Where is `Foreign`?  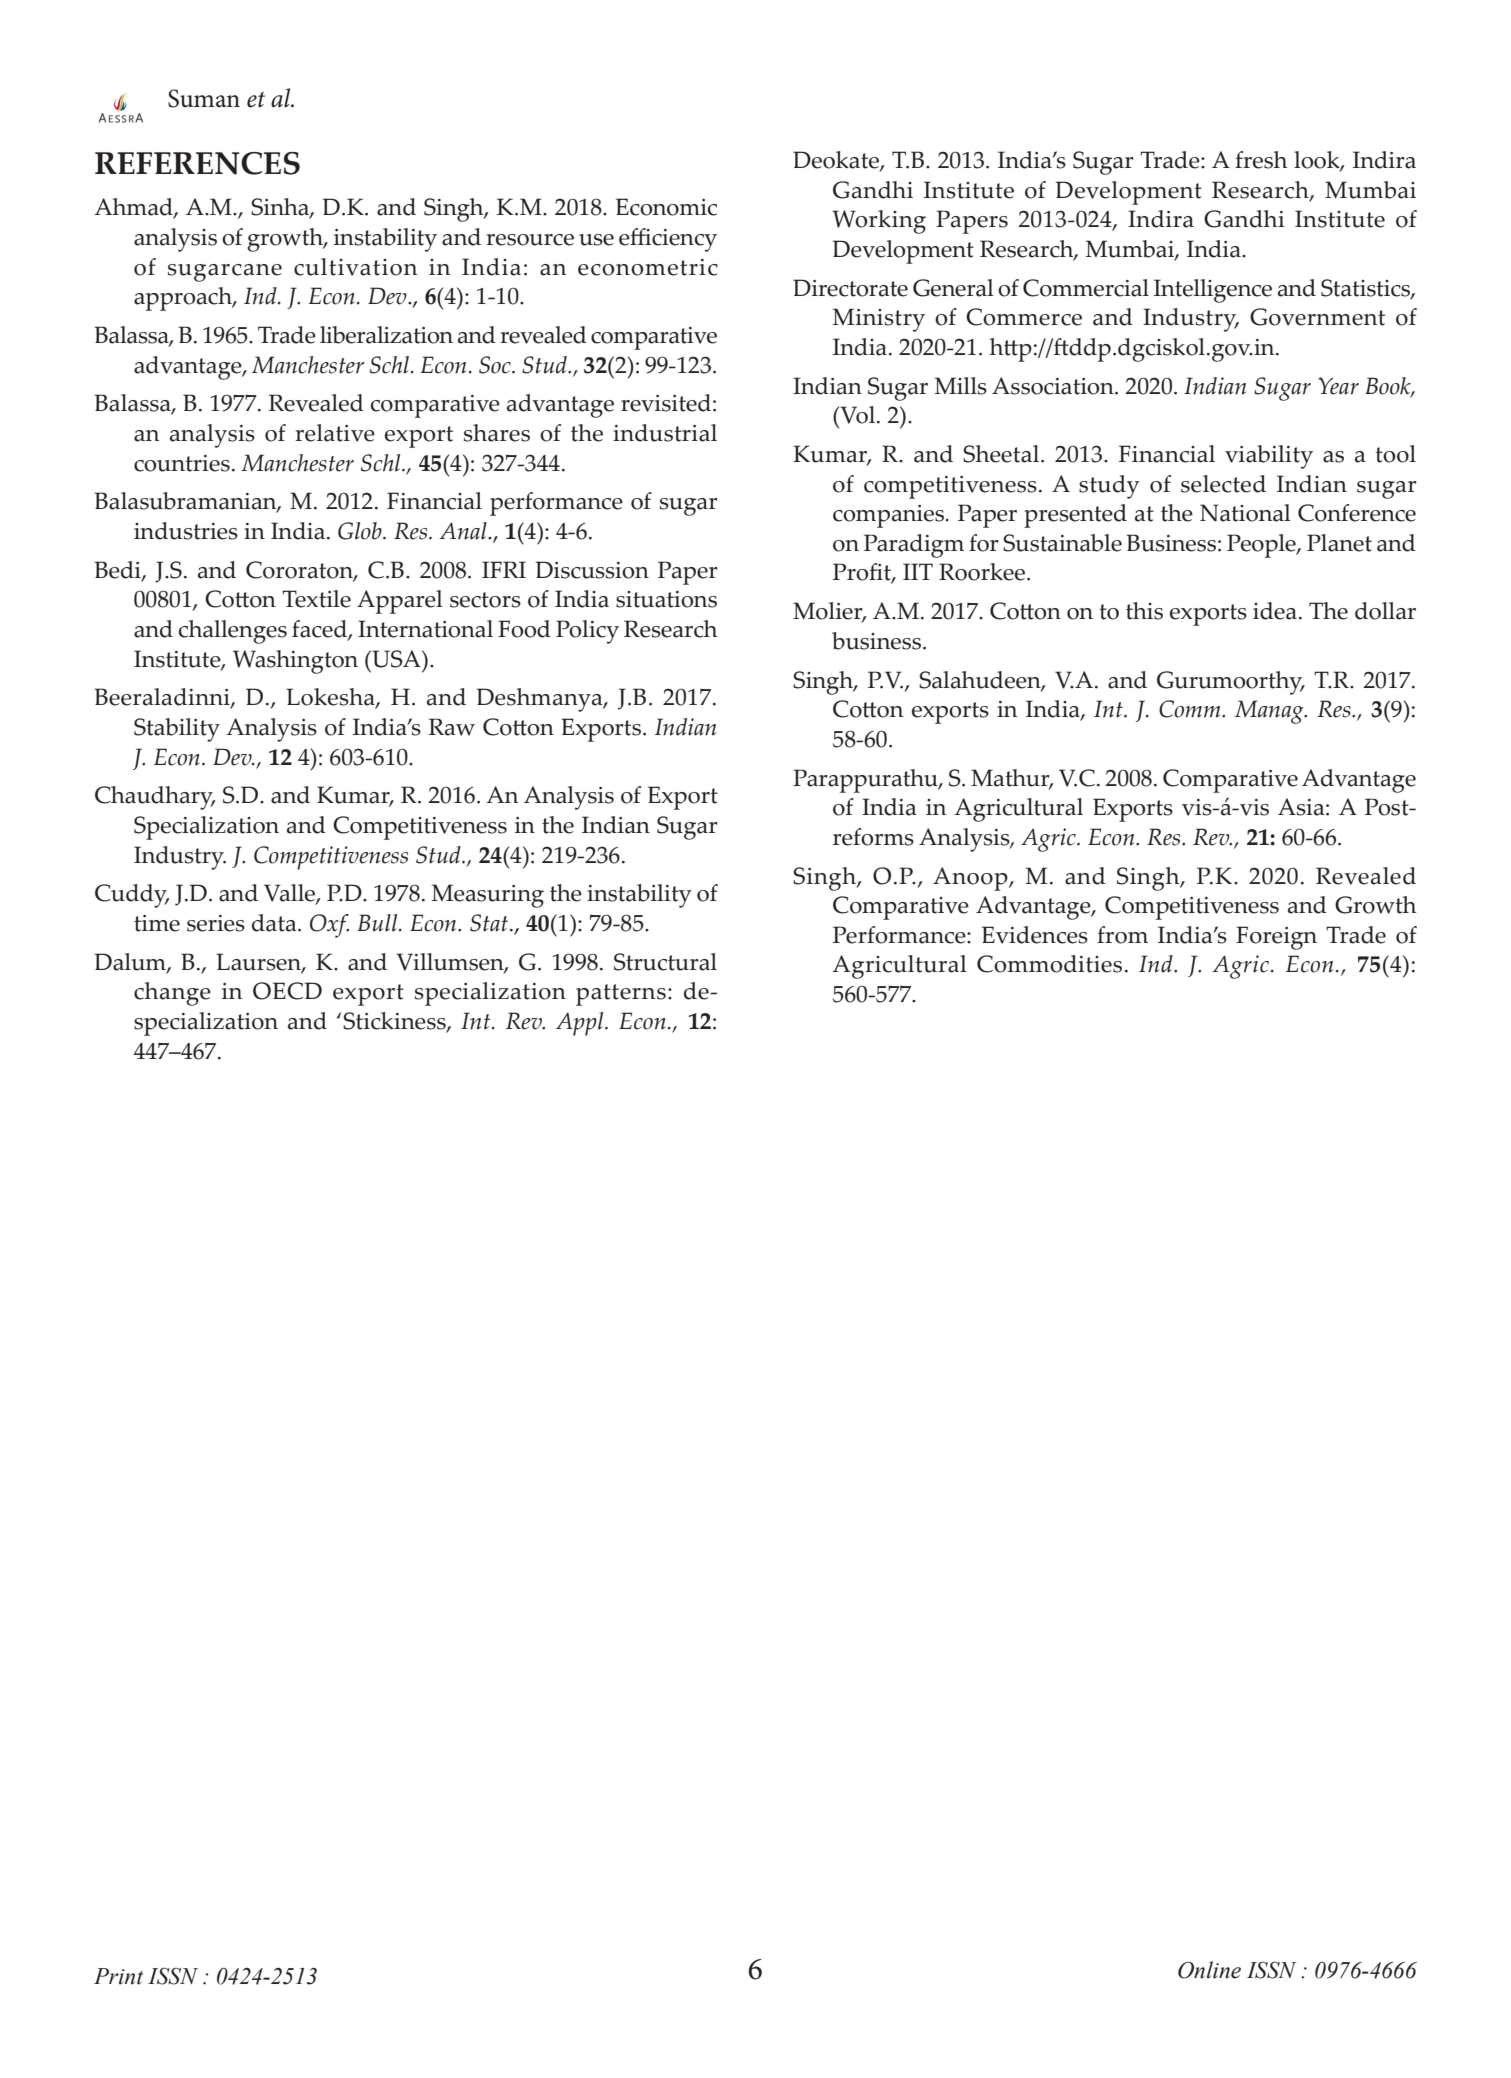 Foreign is located at coordinates (1276, 938).
